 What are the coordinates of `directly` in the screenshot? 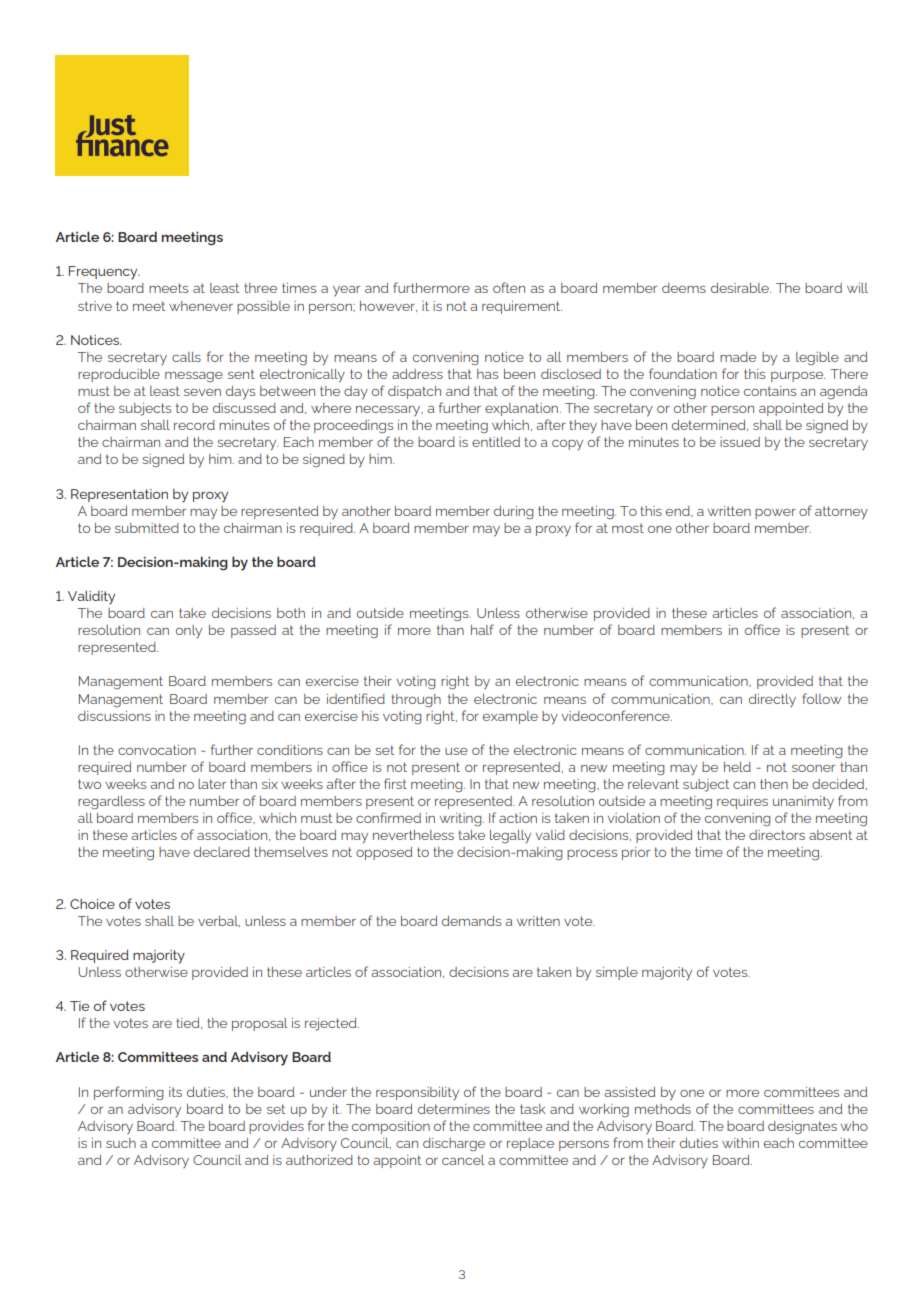 It's located at (772, 701).
